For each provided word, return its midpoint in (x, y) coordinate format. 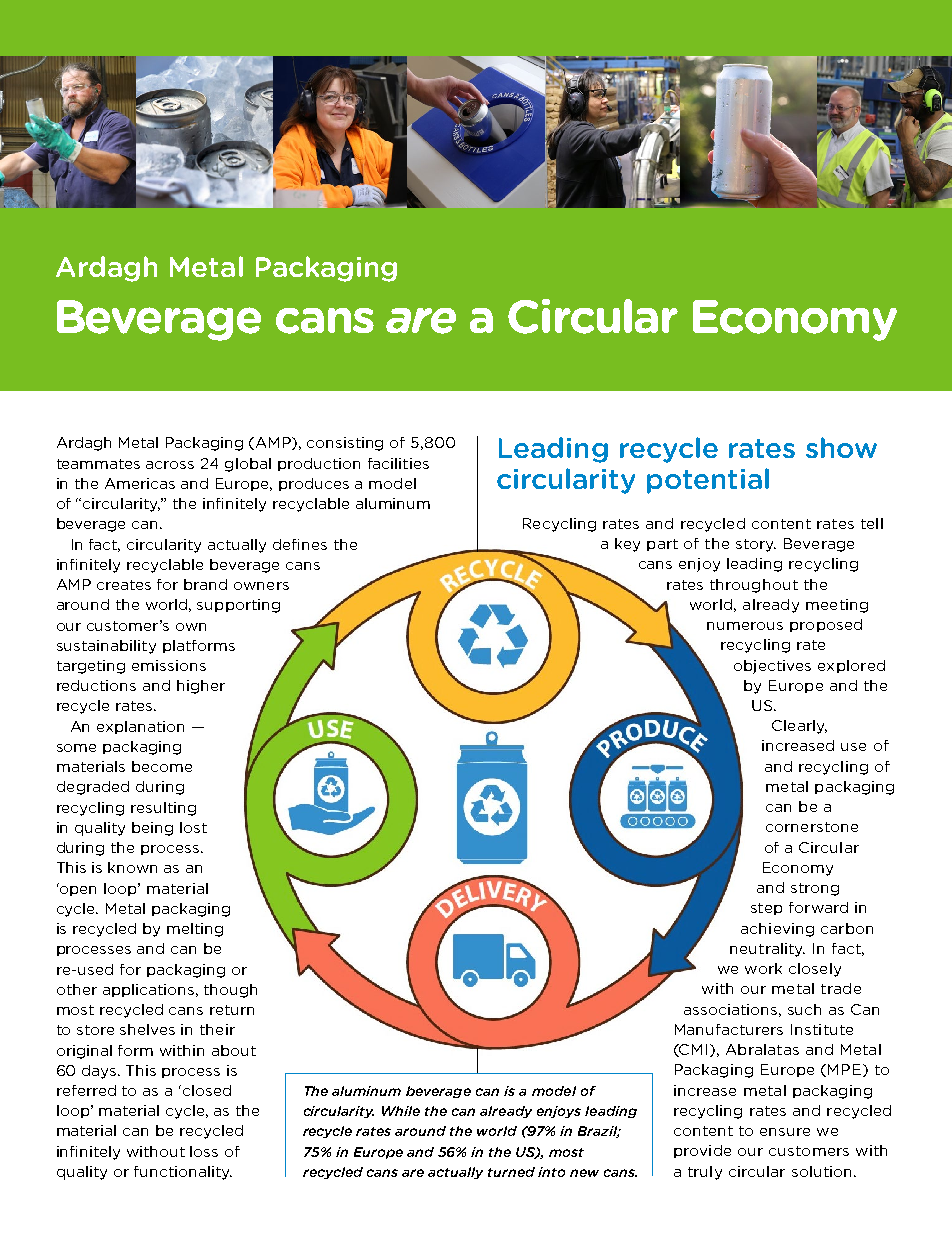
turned (511, 1172)
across (170, 465)
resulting (163, 809)
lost (193, 827)
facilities (398, 463)
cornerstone (812, 827)
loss (204, 1151)
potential (708, 481)
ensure (785, 1132)
